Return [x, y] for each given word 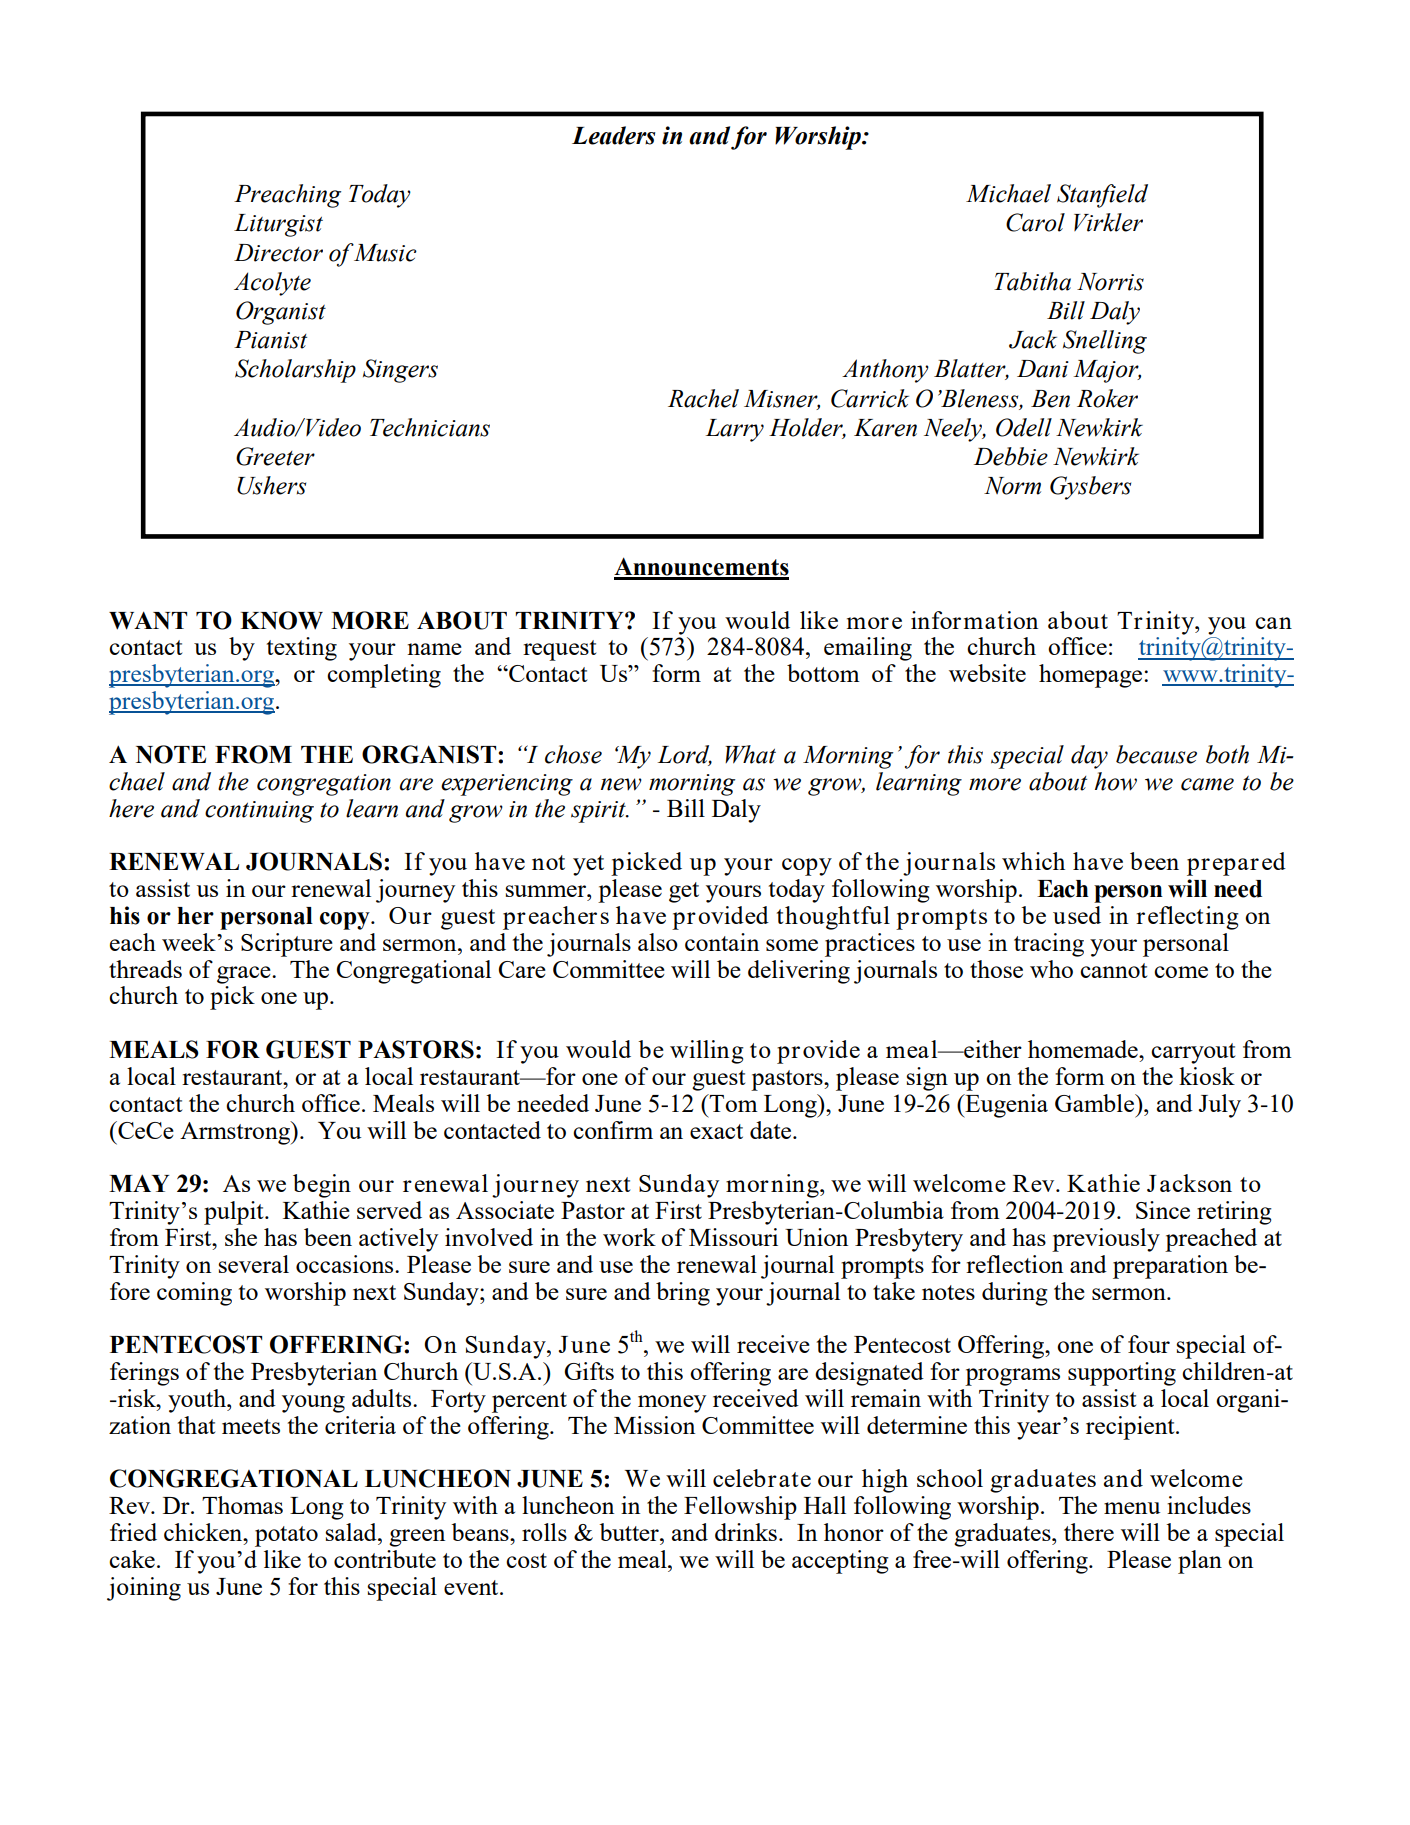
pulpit [235, 1213]
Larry [735, 430]
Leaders [613, 135]
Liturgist [278, 225]
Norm [1012, 486]
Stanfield [1102, 196]
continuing [259, 812]
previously [1106, 1240]
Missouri [733, 1237]
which [1033, 861]
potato [286, 1536]
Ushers [271, 485]
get [684, 892]
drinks [746, 1532]
